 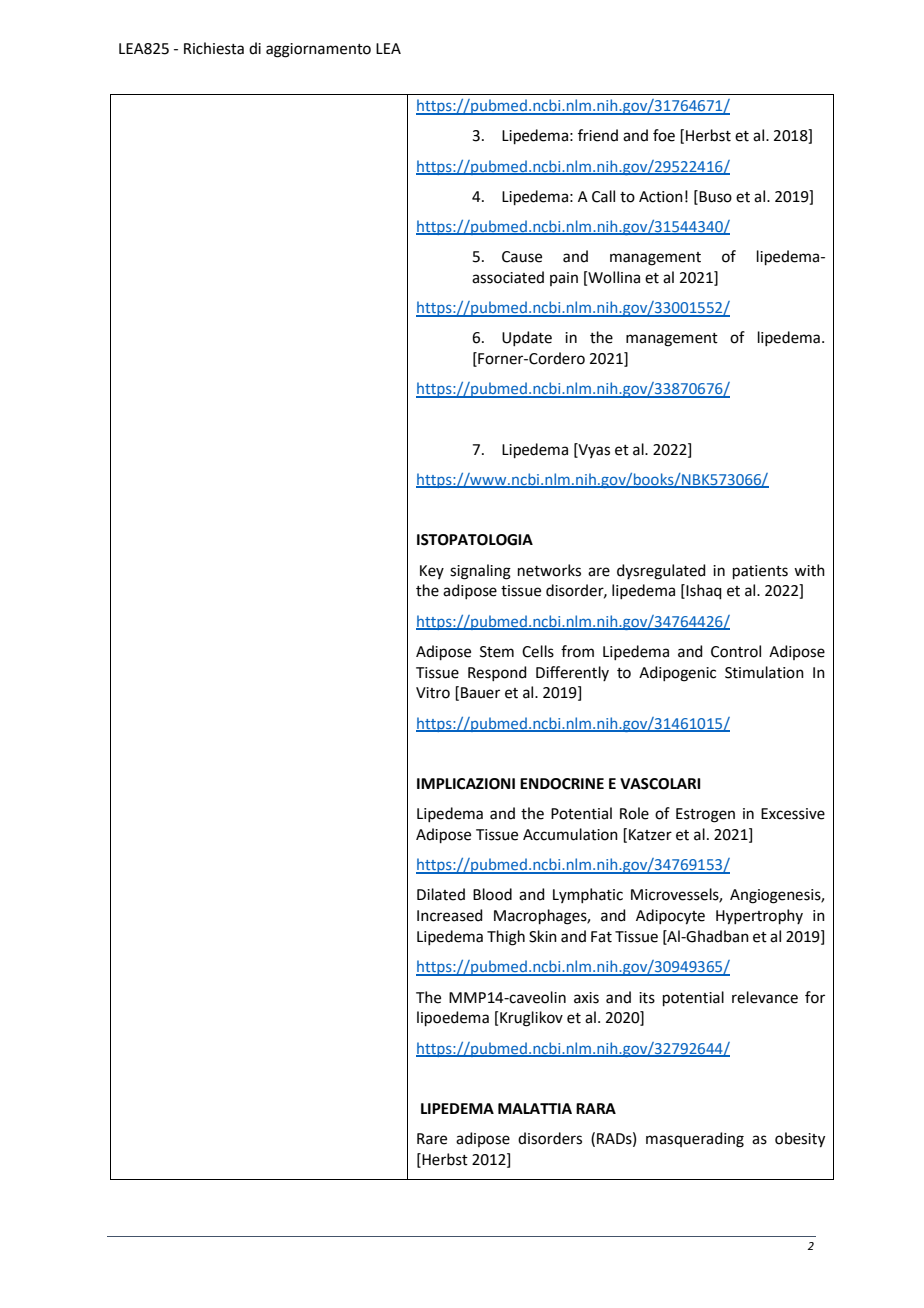 What do you see at coordinates (522, 257) in the image?
I see `Cause` at bounding box center [522, 257].
